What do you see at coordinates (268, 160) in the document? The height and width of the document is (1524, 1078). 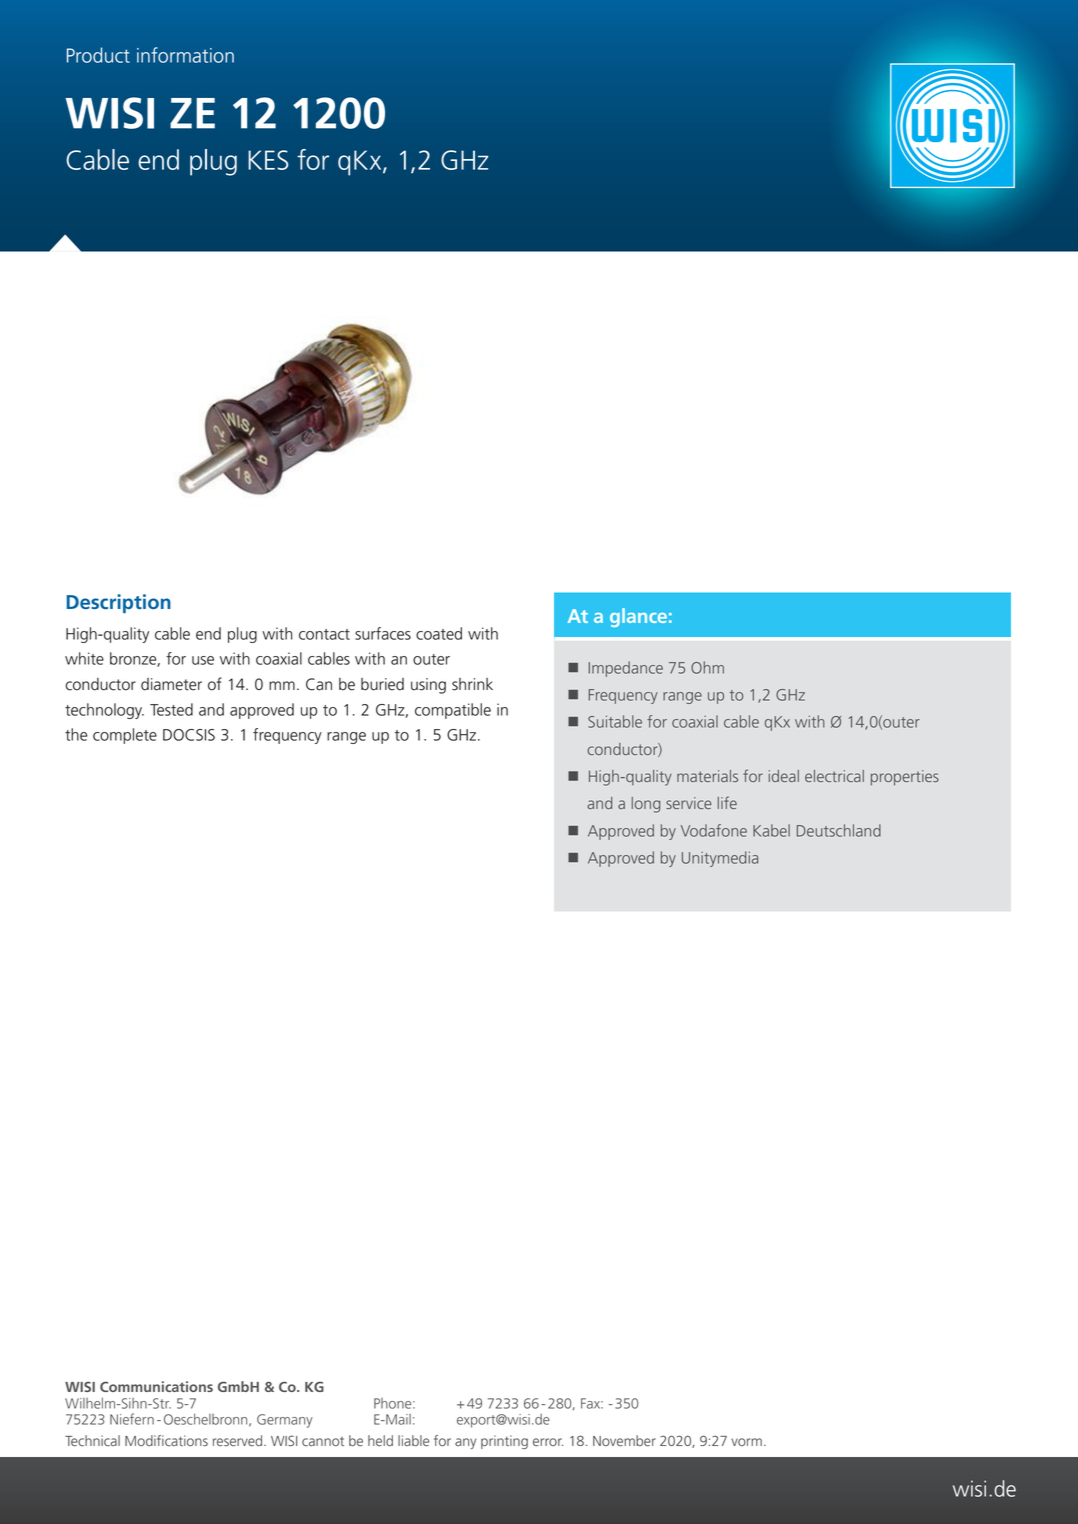 I see `KES` at bounding box center [268, 160].
